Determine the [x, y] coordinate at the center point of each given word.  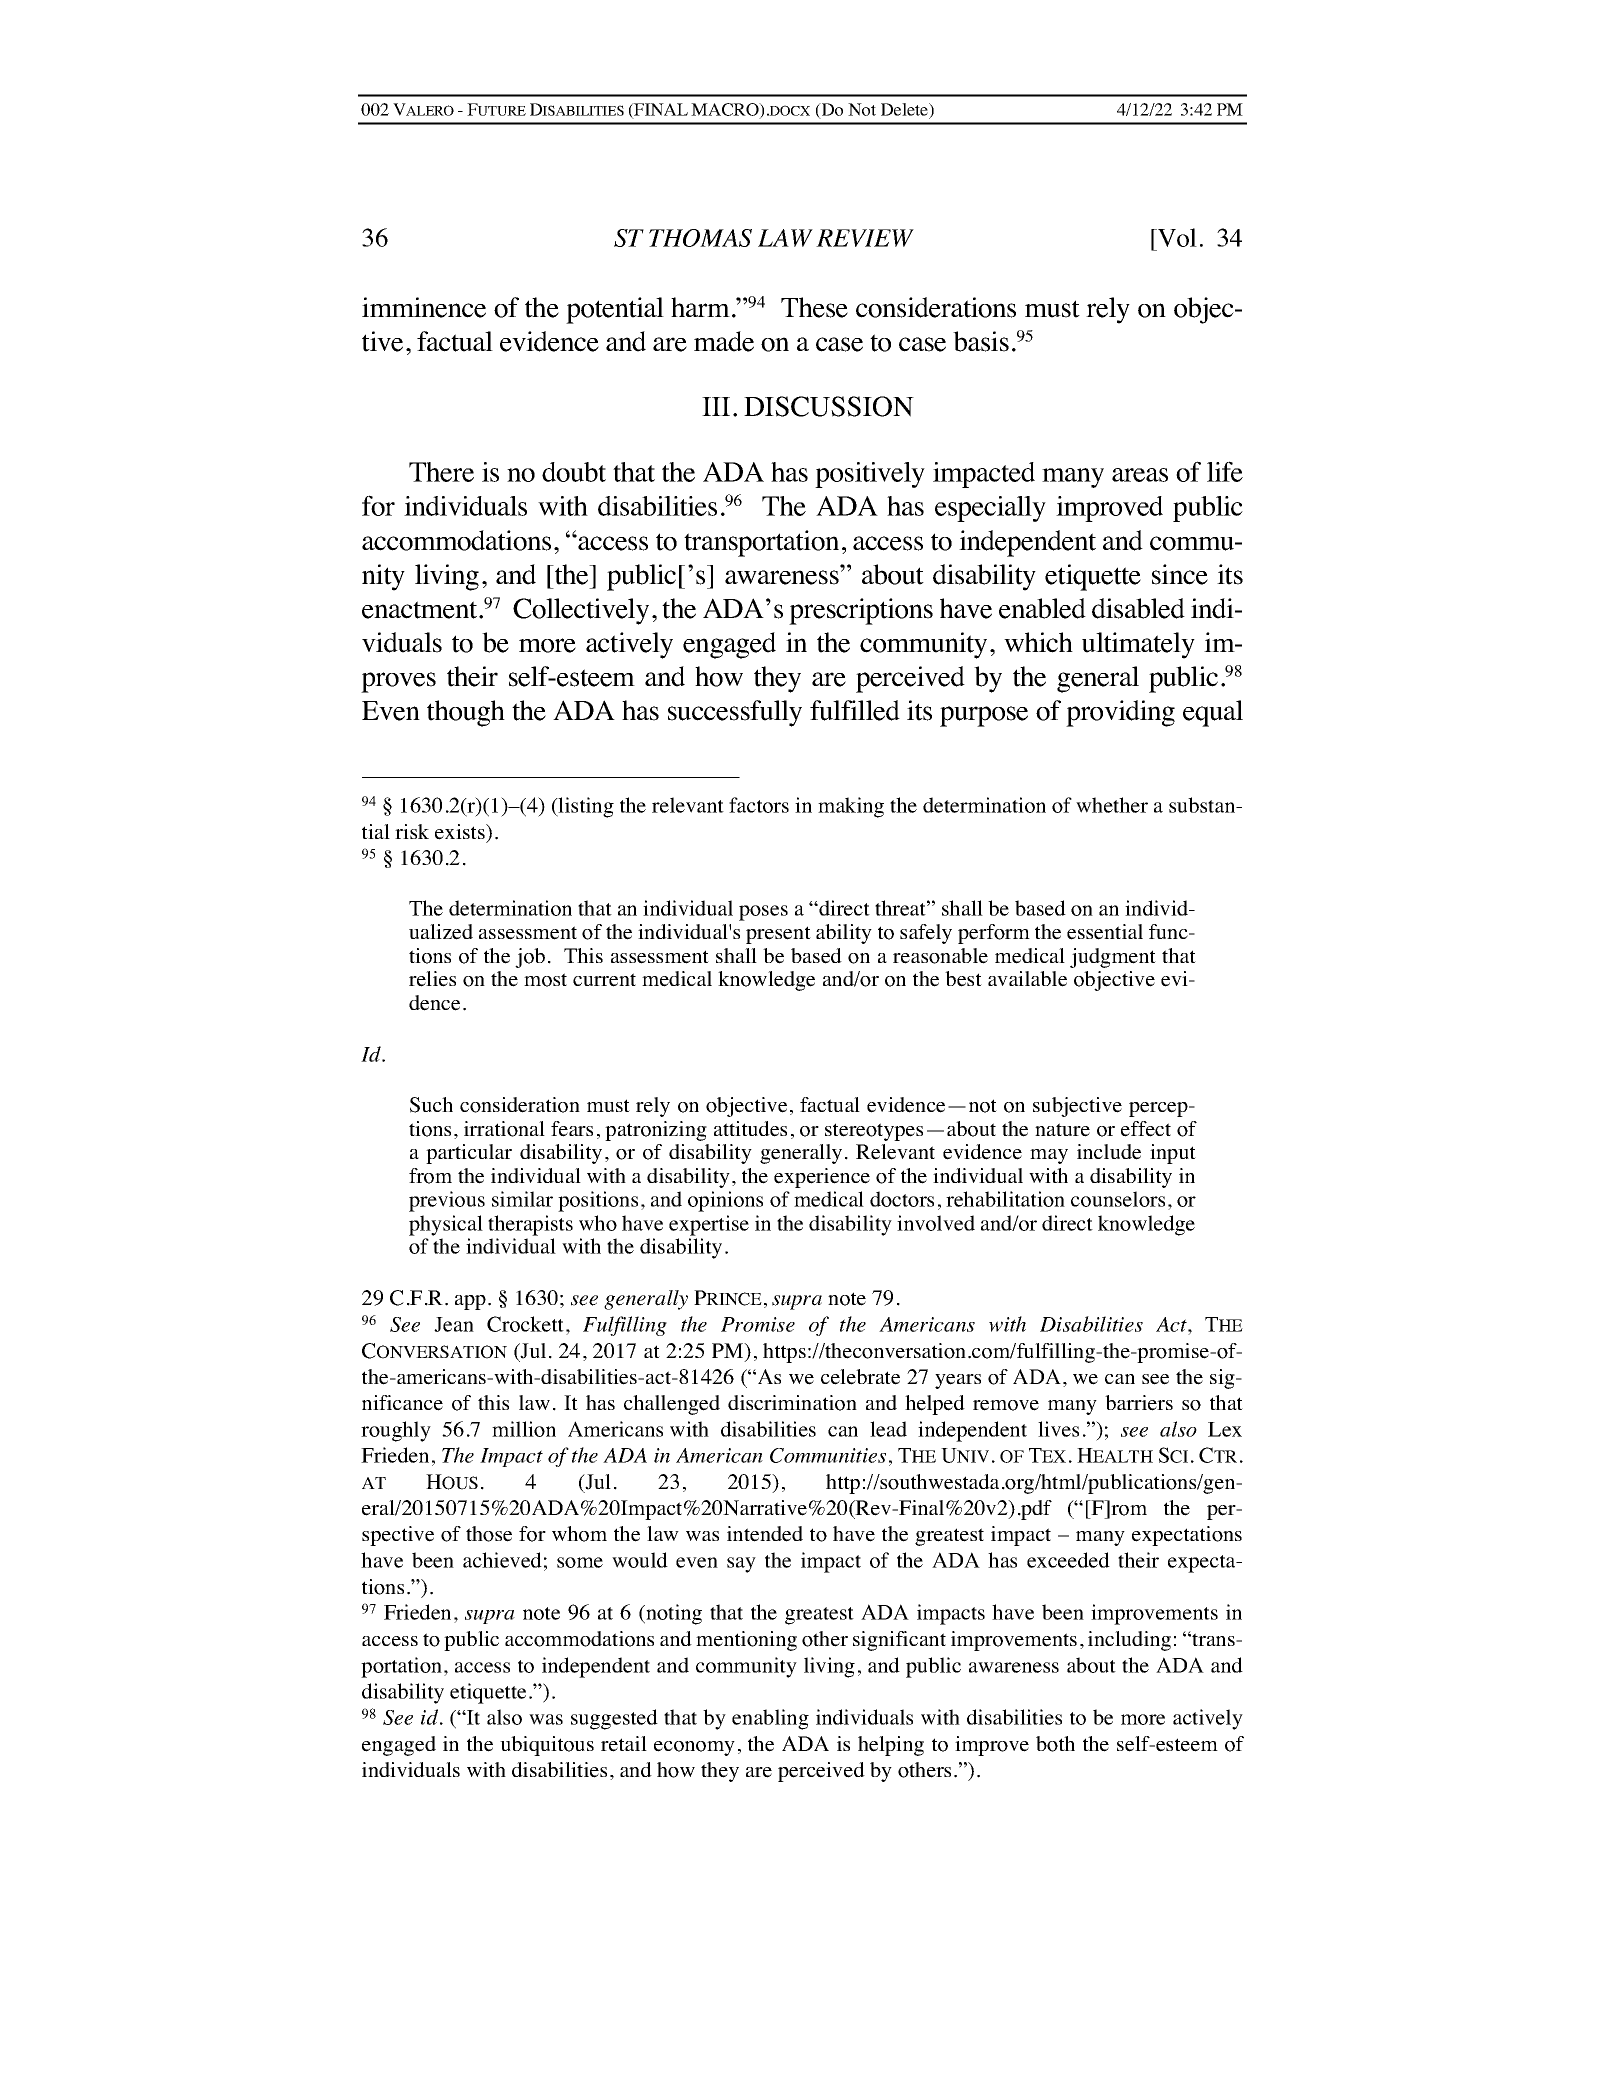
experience [822, 1178]
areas [1140, 475]
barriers [1139, 1403]
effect [1146, 1129]
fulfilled [855, 710]
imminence [424, 307]
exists [461, 832]
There [441, 472]
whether [1112, 805]
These [814, 307]
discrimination [792, 1403]
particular [469, 1154]
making [851, 807]
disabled [1138, 608]
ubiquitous [547, 1746]
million [524, 1429]
